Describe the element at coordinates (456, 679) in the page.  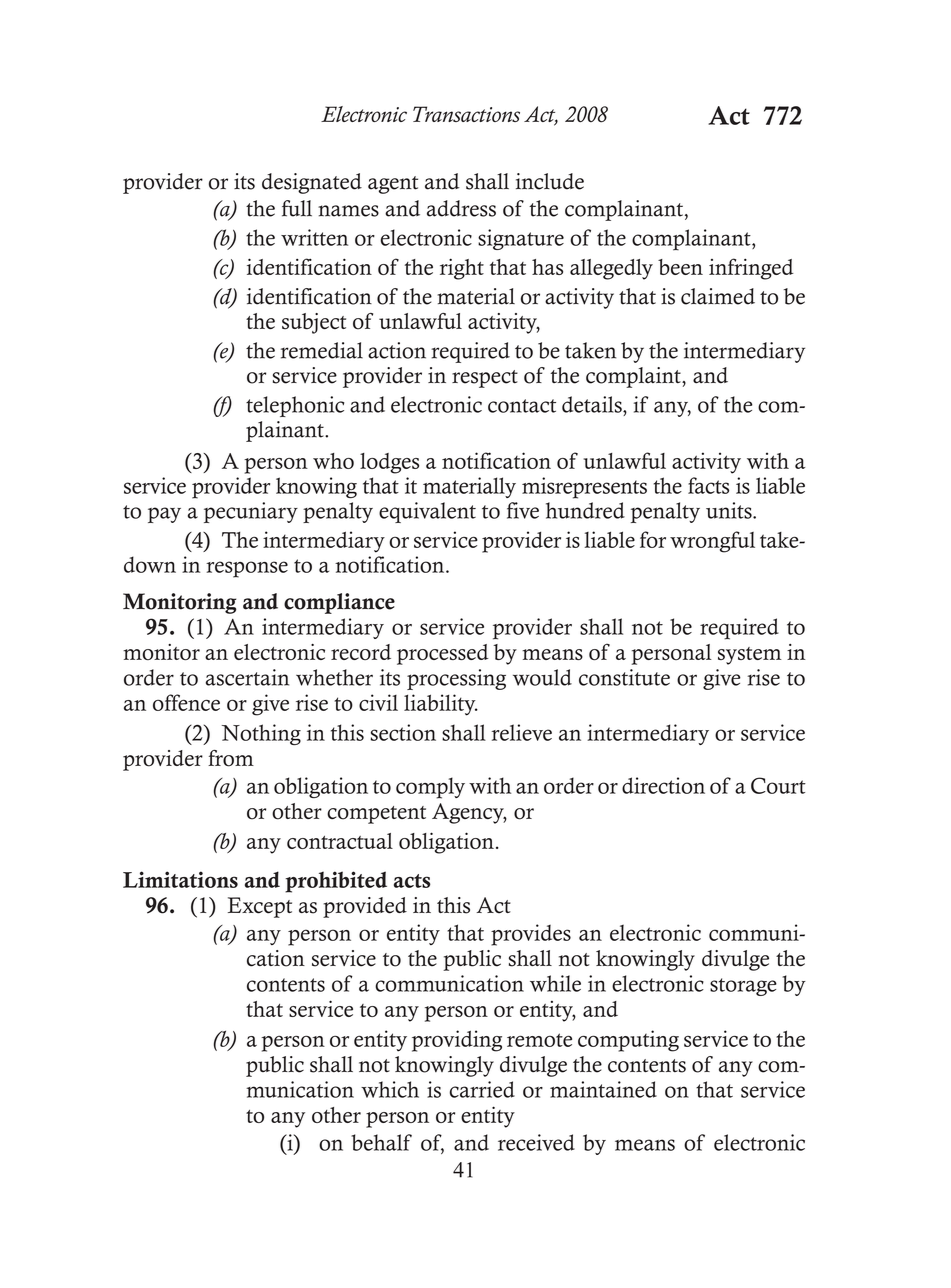
I see `processing` at that location.
